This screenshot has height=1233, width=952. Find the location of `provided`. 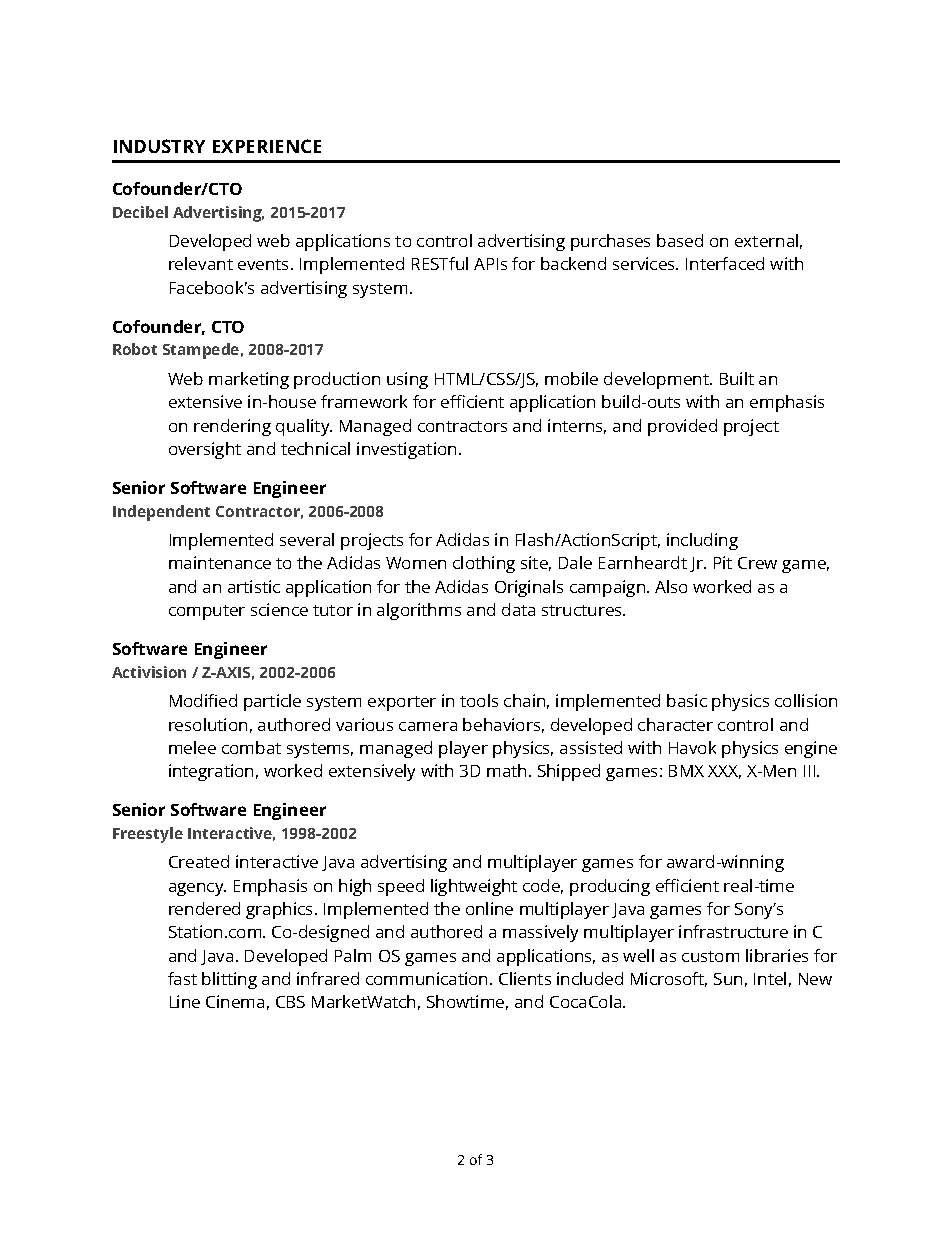

provided is located at coordinates (682, 427).
